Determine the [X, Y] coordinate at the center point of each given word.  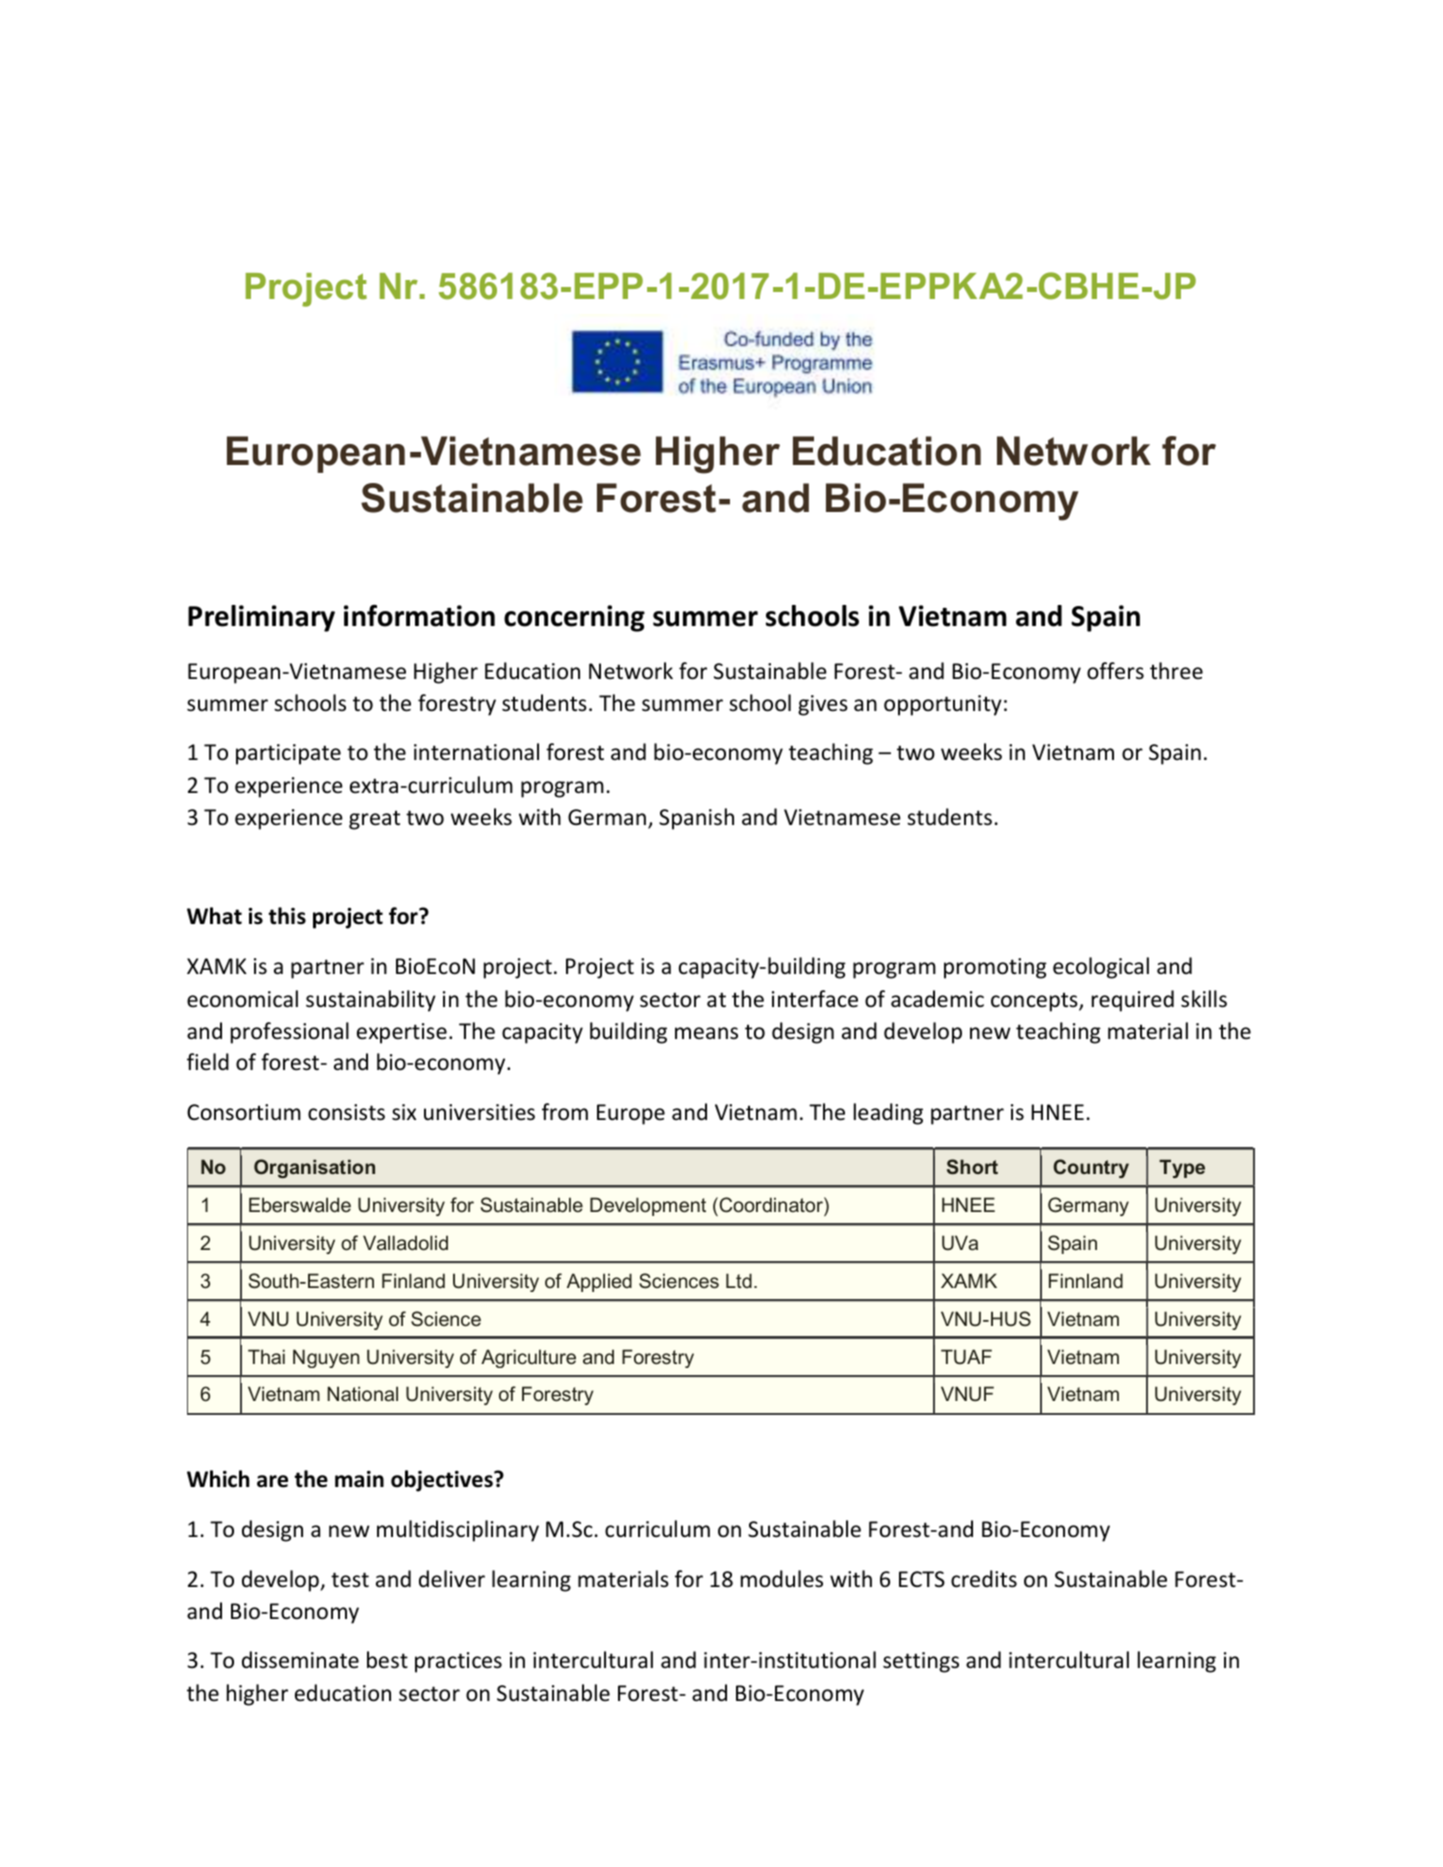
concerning [574, 618]
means [706, 1033]
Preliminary [261, 618]
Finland [413, 1280]
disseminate [300, 1660]
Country [1091, 1168]
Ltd [739, 1280]
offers [1115, 671]
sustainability [371, 1001]
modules [782, 1579]
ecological [1101, 968]
